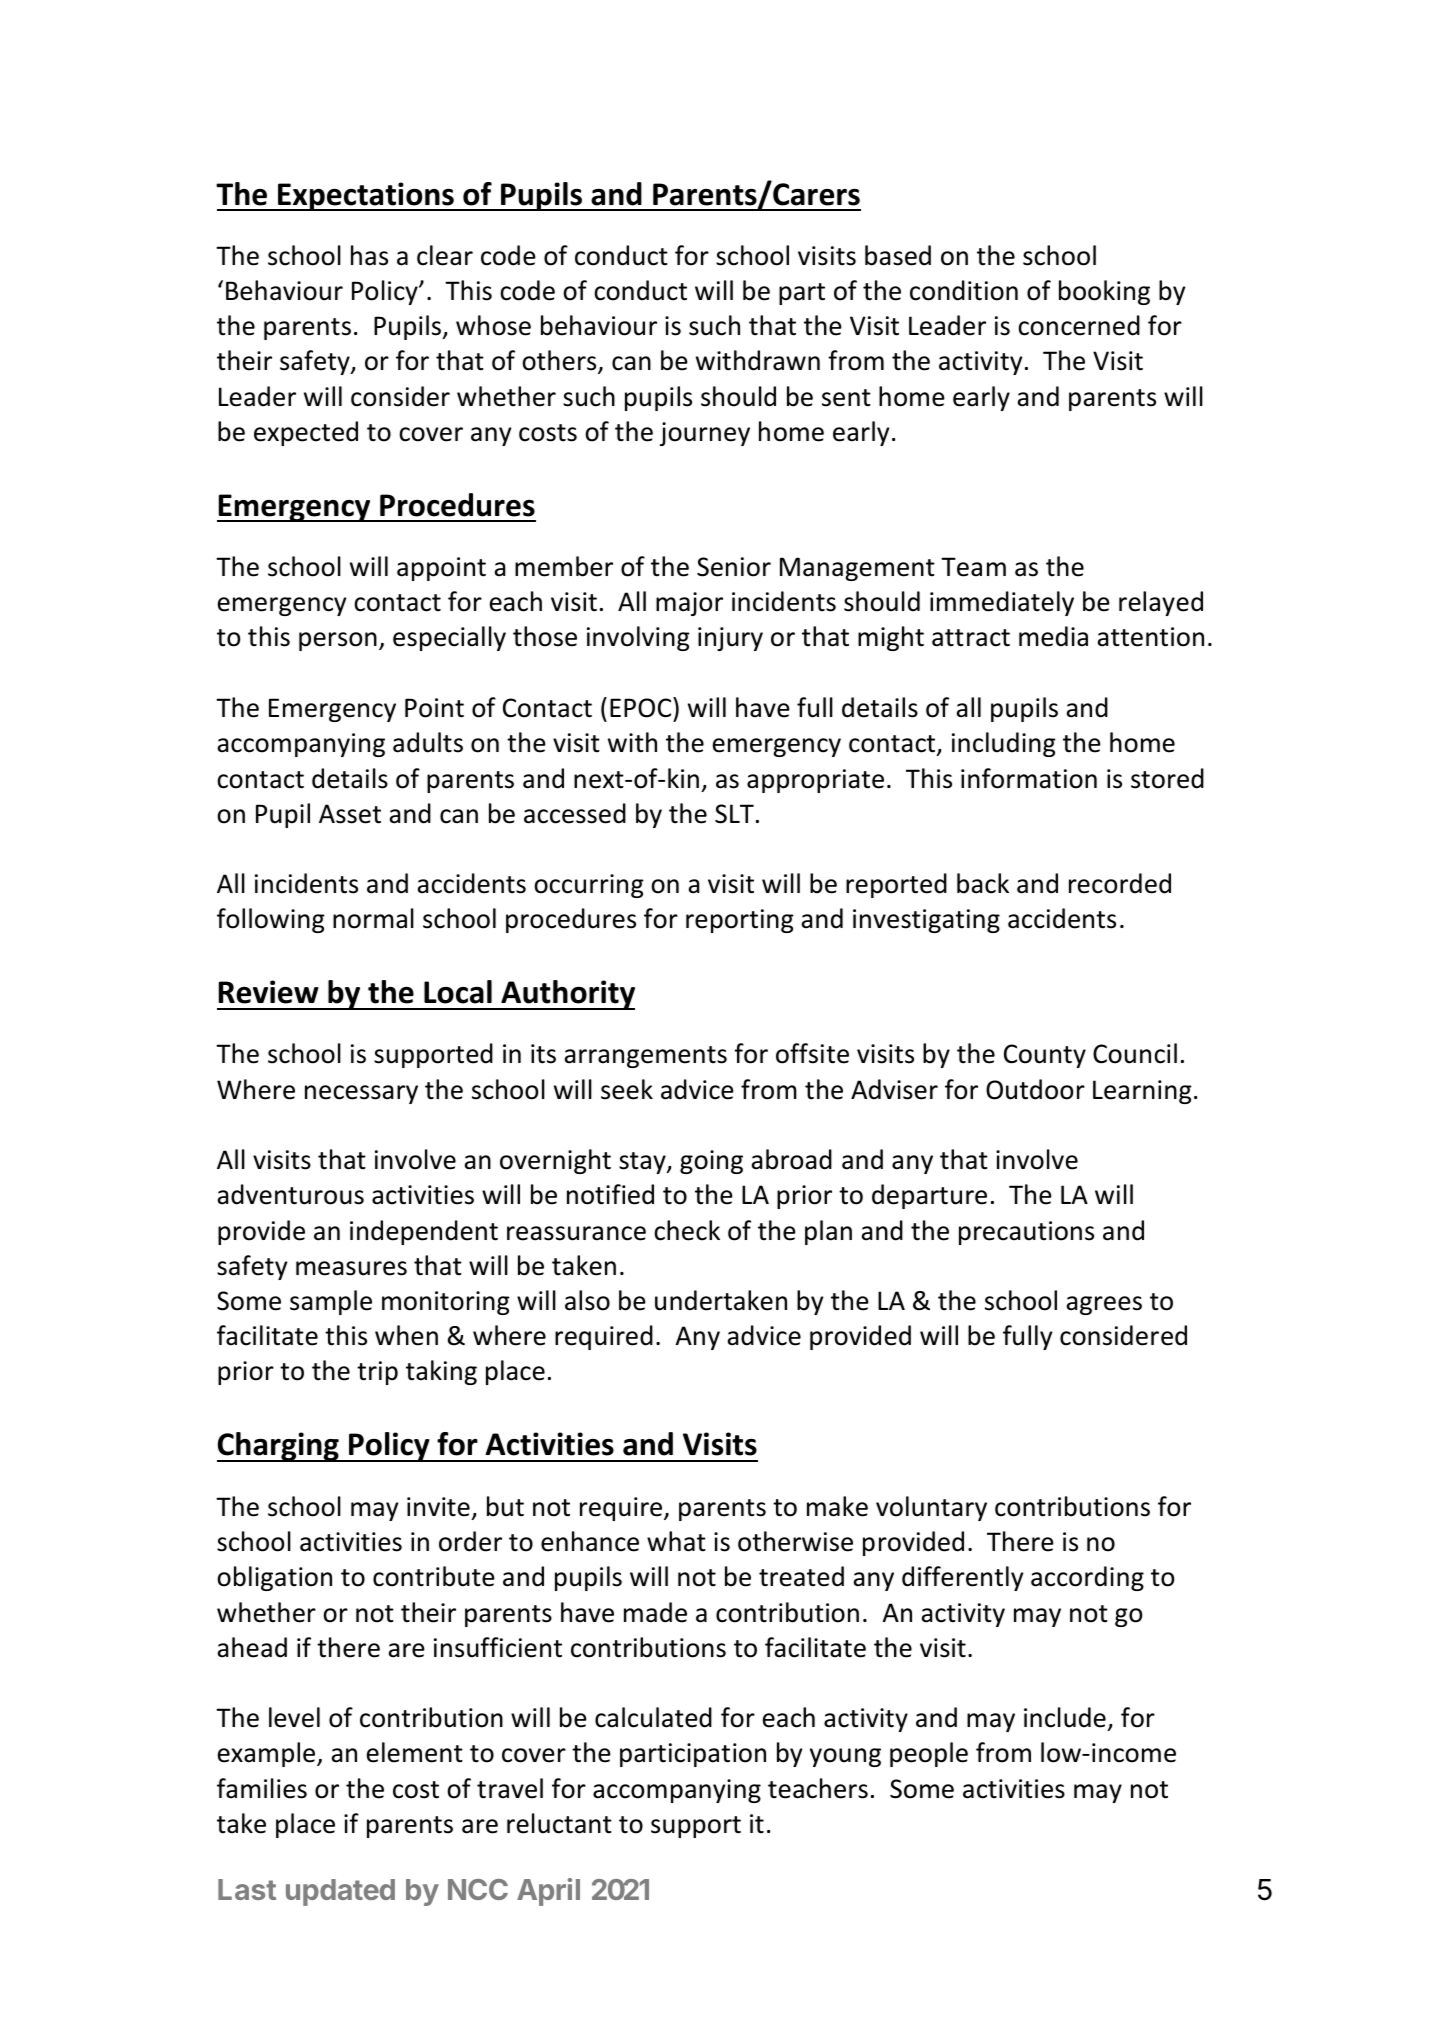 The image size is (1432, 2025). What do you see at coordinates (687, 1230) in the screenshot?
I see `check` at bounding box center [687, 1230].
